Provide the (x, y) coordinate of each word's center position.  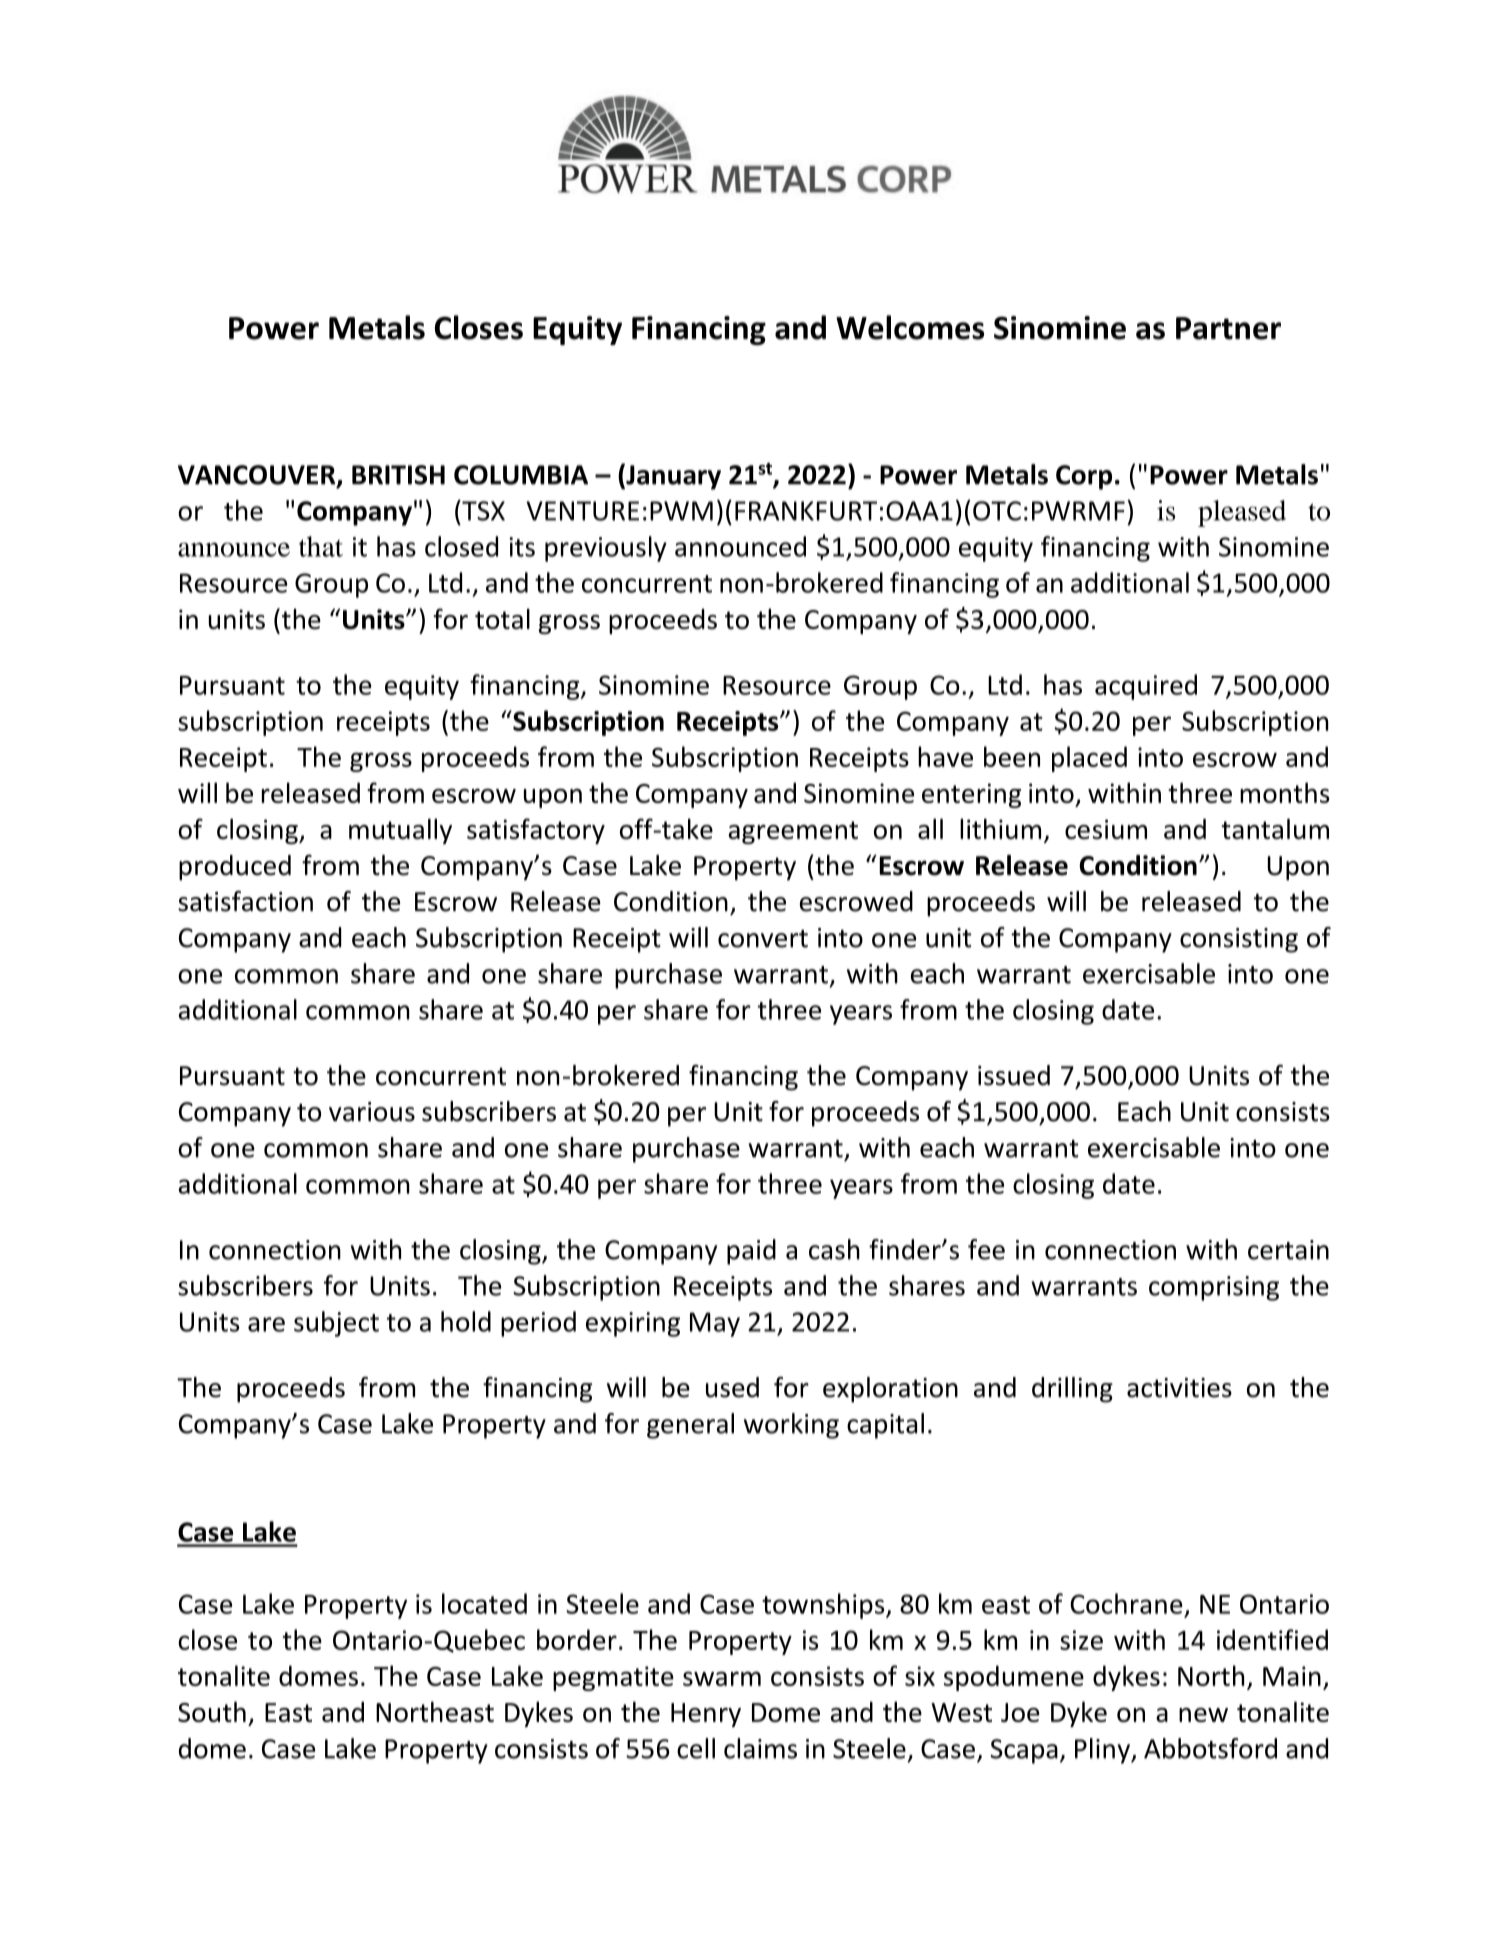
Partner (1228, 328)
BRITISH (398, 475)
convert (763, 939)
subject (336, 1324)
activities (1179, 1388)
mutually (400, 831)
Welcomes (910, 327)
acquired (1146, 687)
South (212, 1711)
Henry (706, 1715)
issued (1014, 1075)
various (372, 1112)
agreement (793, 832)
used (732, 1387)
